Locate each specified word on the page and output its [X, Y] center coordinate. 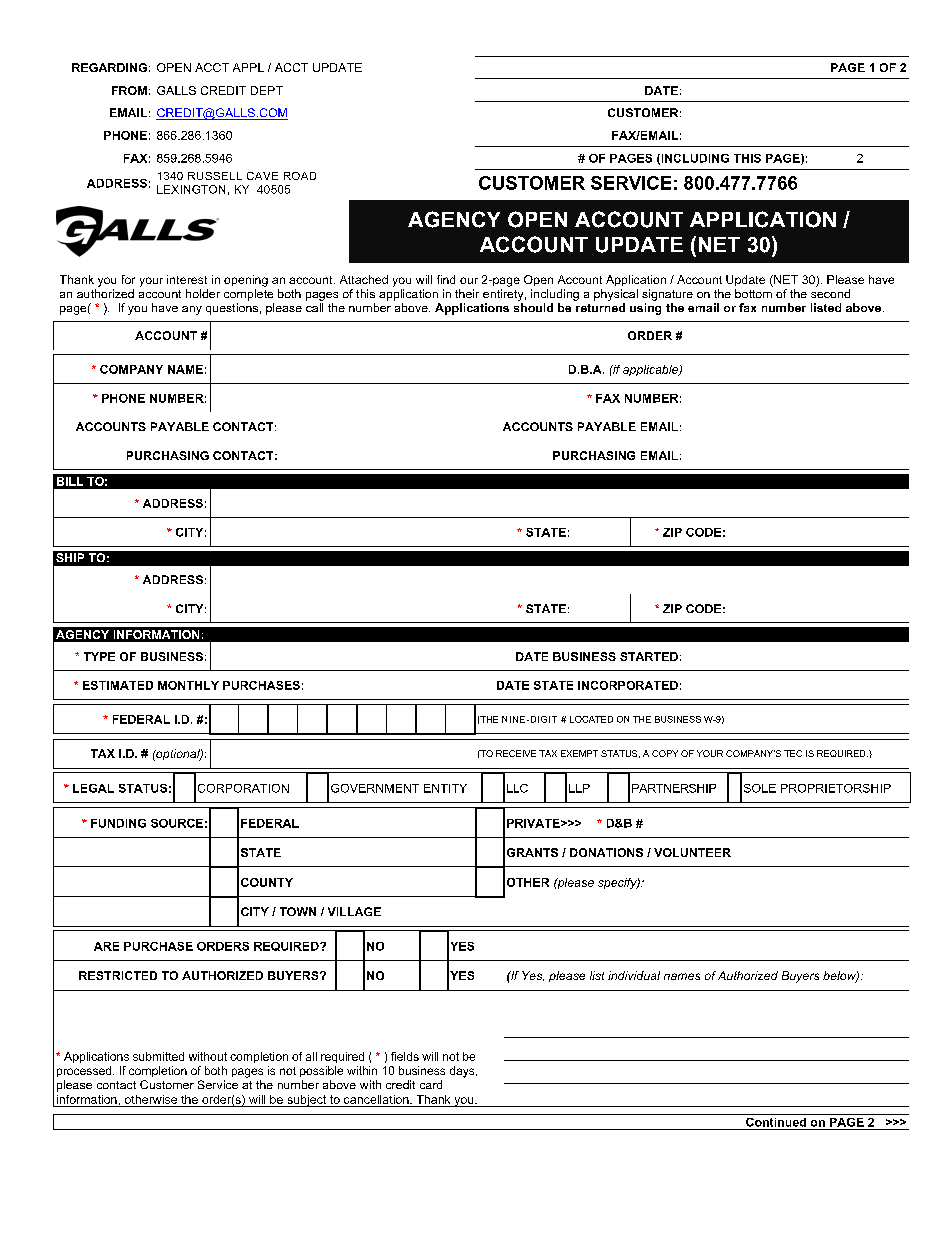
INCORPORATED [628, 685]
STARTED [649, 656]
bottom [753, 293]
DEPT [267, 90]
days [463, 1072]
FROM [129, 90]
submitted [158, 1056]
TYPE [99, 656]
